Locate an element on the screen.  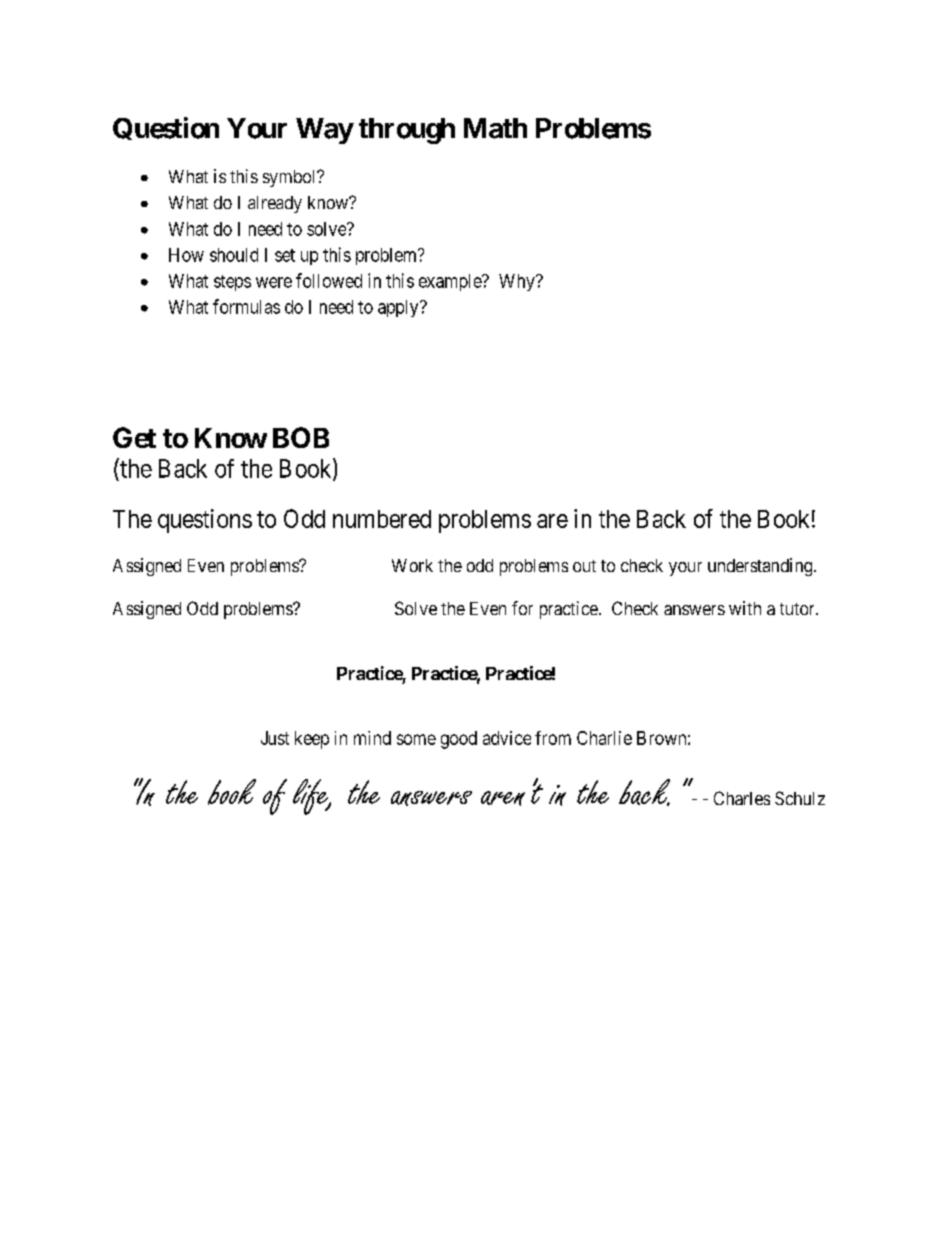
Just is located at coordinates (275, 738).
